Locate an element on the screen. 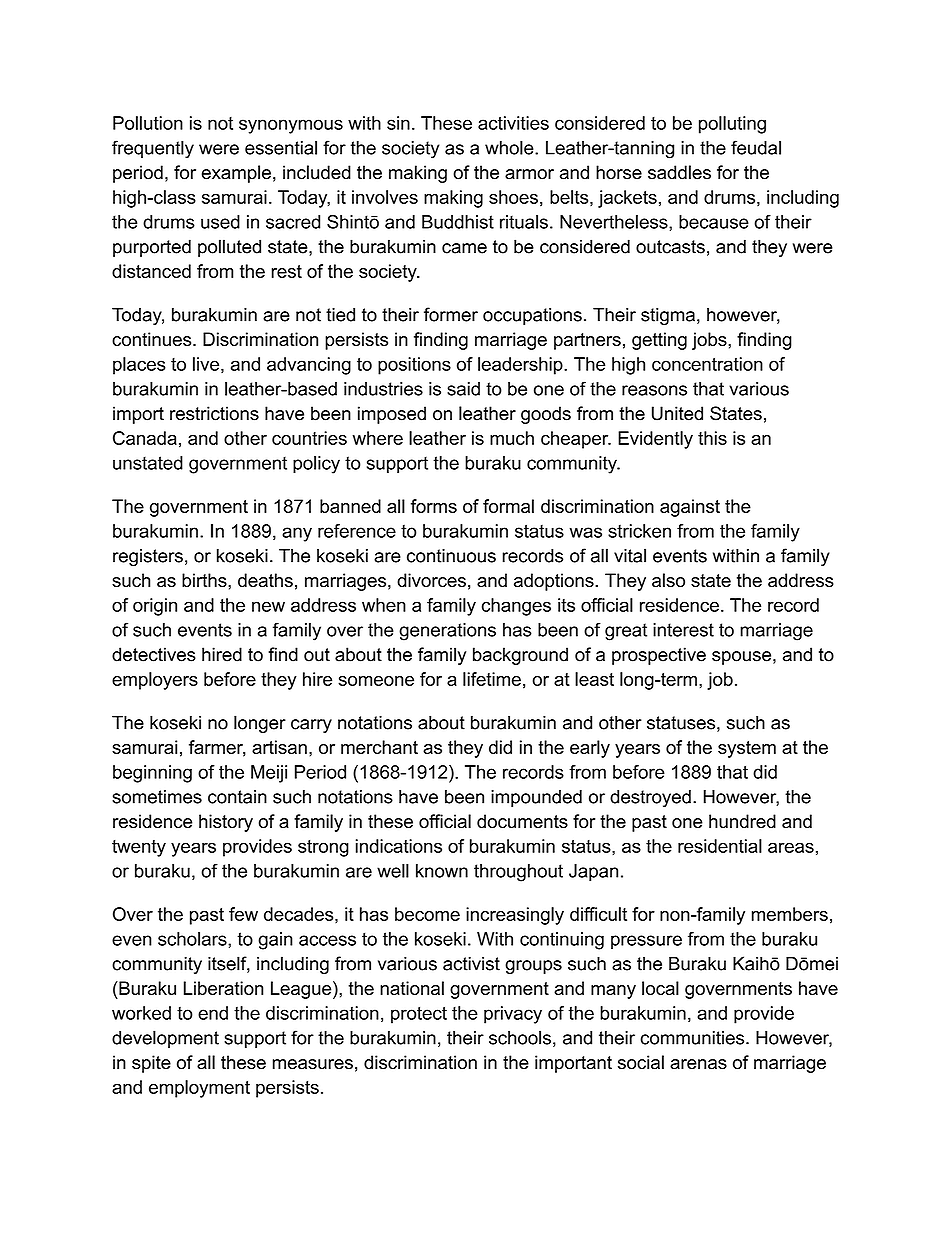 This screenshot has width=952, height=1233. history is located at coordinates (226, 823).
